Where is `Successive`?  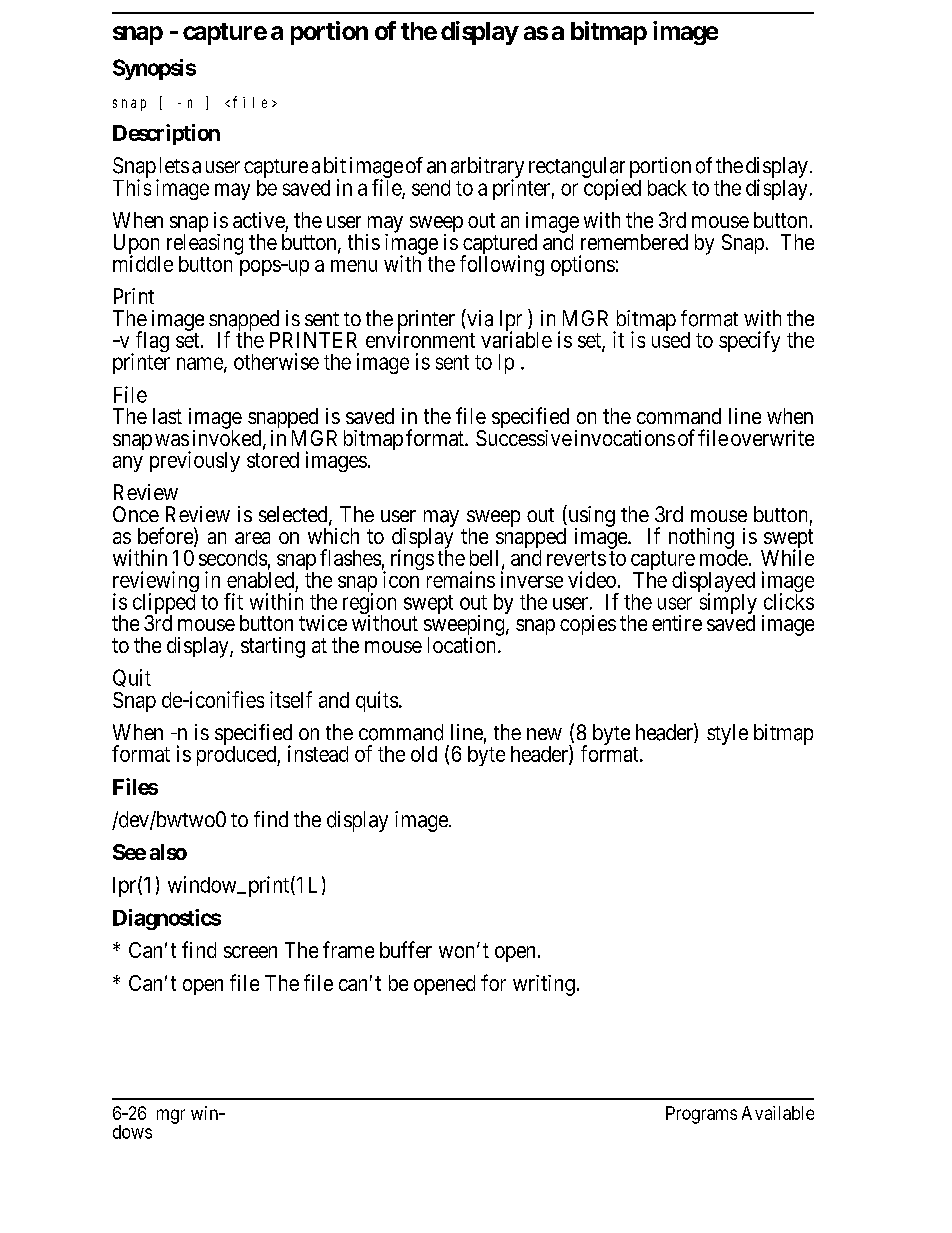
Successive is located at coordinates (524, 438).
